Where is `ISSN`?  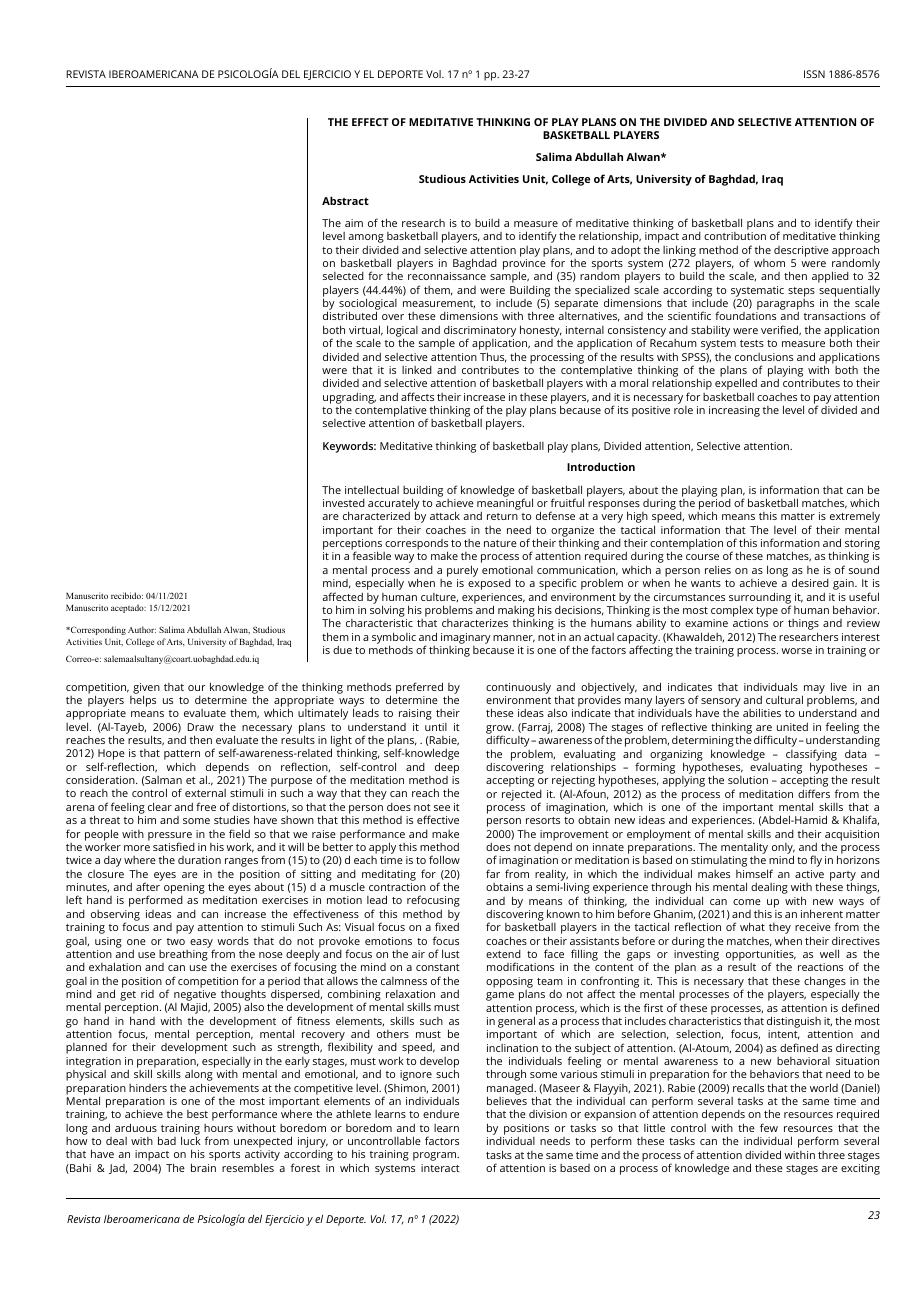
ISSN is located at coordinates (814, 74).
